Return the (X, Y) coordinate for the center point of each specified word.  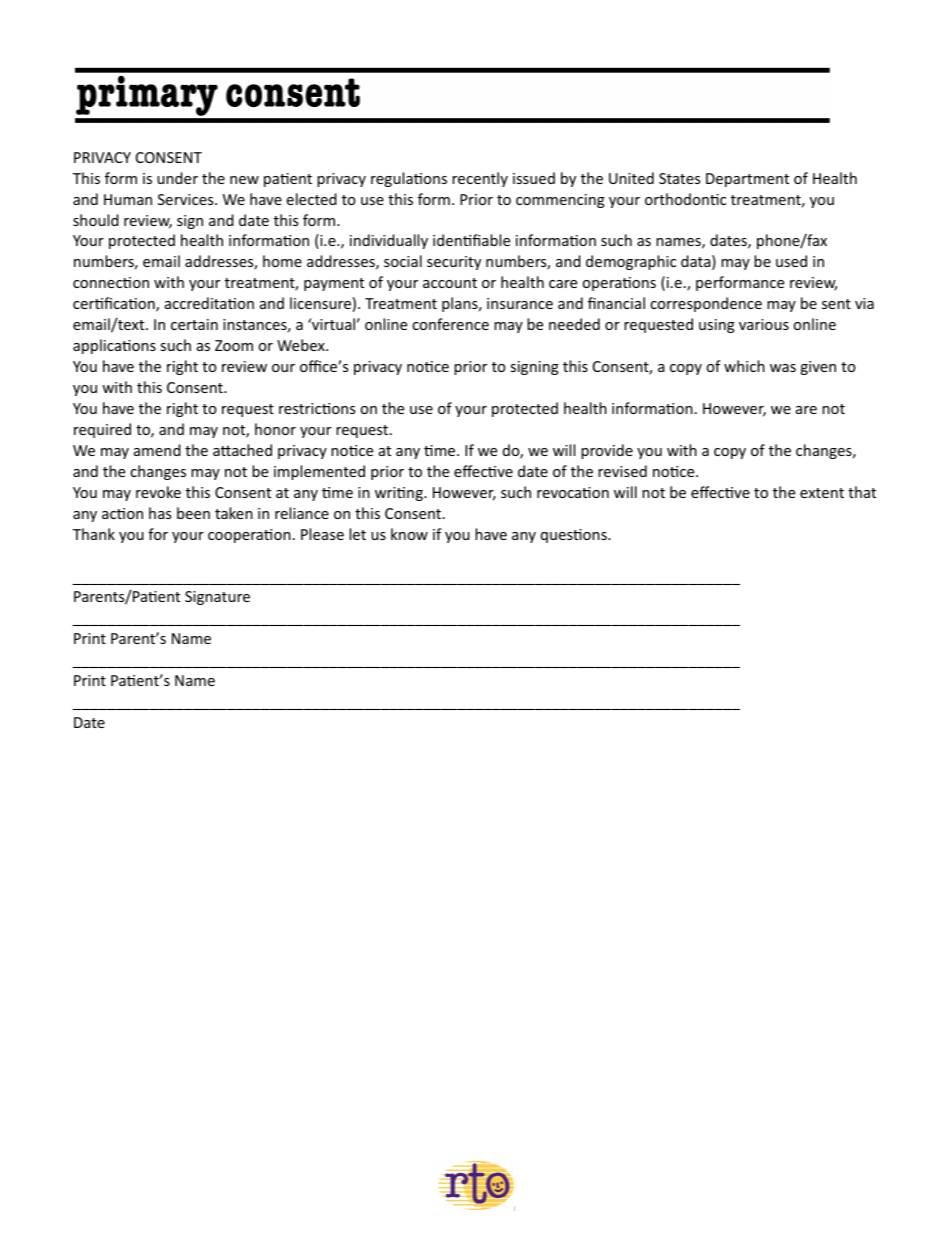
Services (187, 199)
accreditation (209, 303)
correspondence (706, 304)
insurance (520, 303)
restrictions (317, 408)
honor (275, 429)
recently (480, 179)
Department (747, 180)
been (193, 513)
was (783, 368)
